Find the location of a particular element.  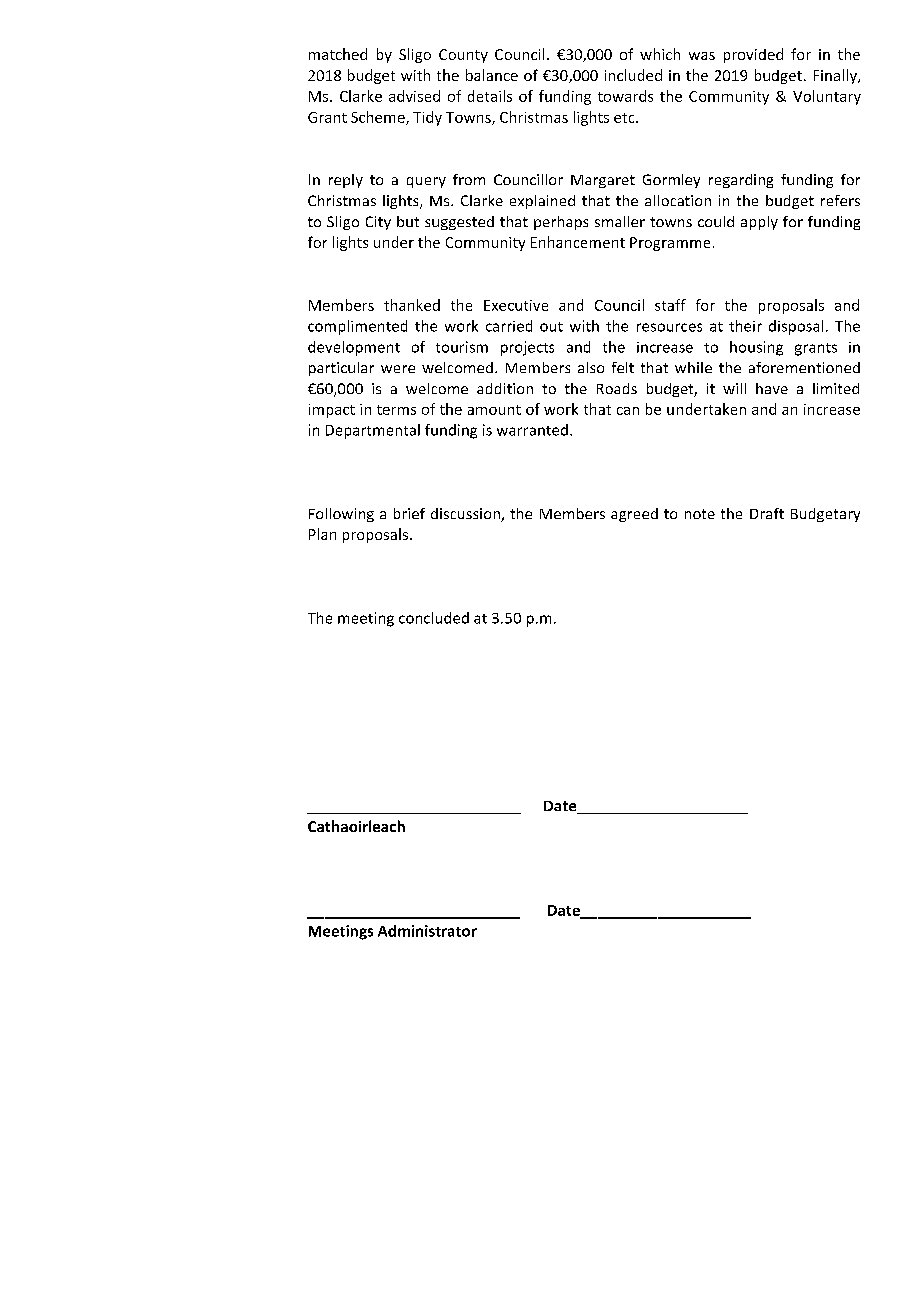

advised is located at coordinates (414, 96).
